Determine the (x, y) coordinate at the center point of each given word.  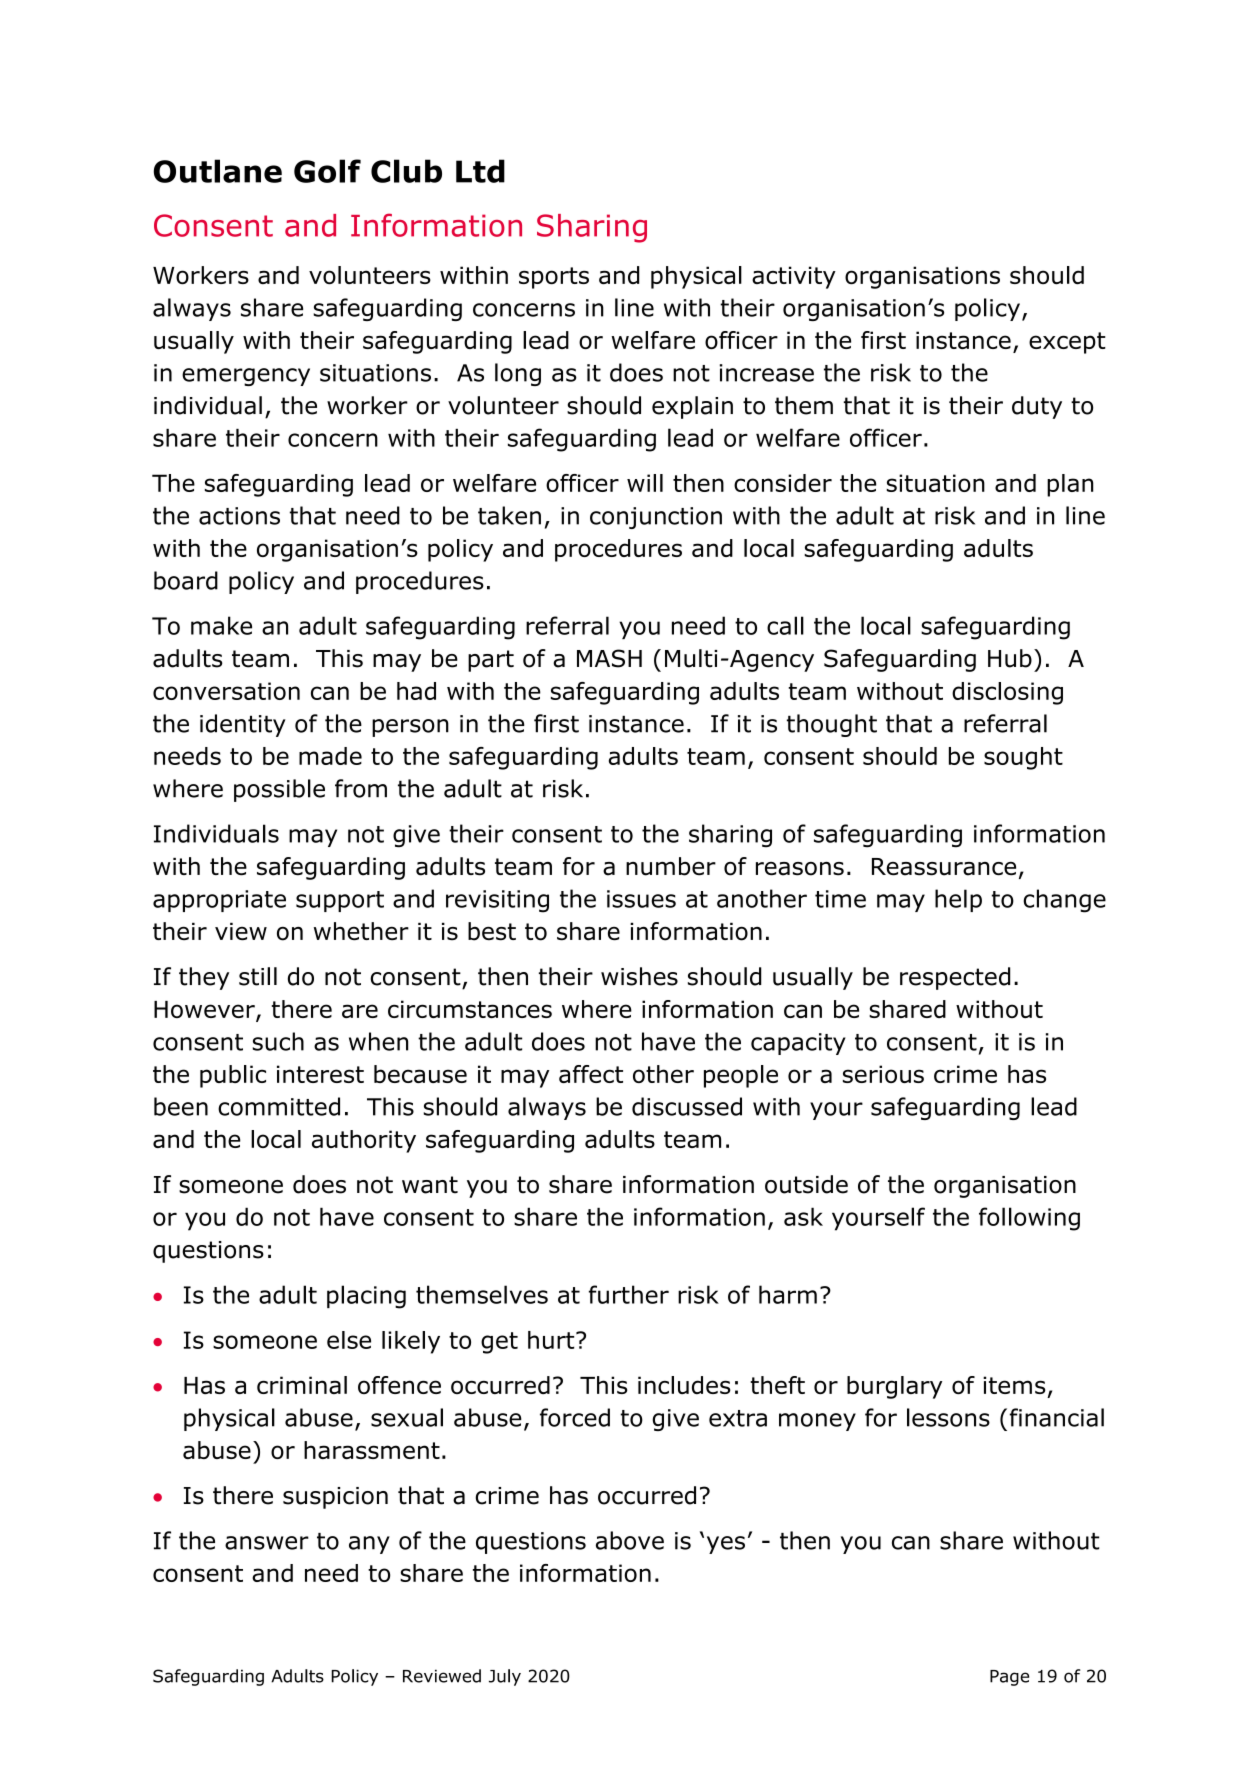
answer (267, 1543)
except (1067, 343)
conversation (226, 691)
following (1029, 1219)
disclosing (1007, 693)
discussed (687, 1106)
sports (554, 278)
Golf (327, 171)
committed (279, 1106)
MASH (609, 658)
